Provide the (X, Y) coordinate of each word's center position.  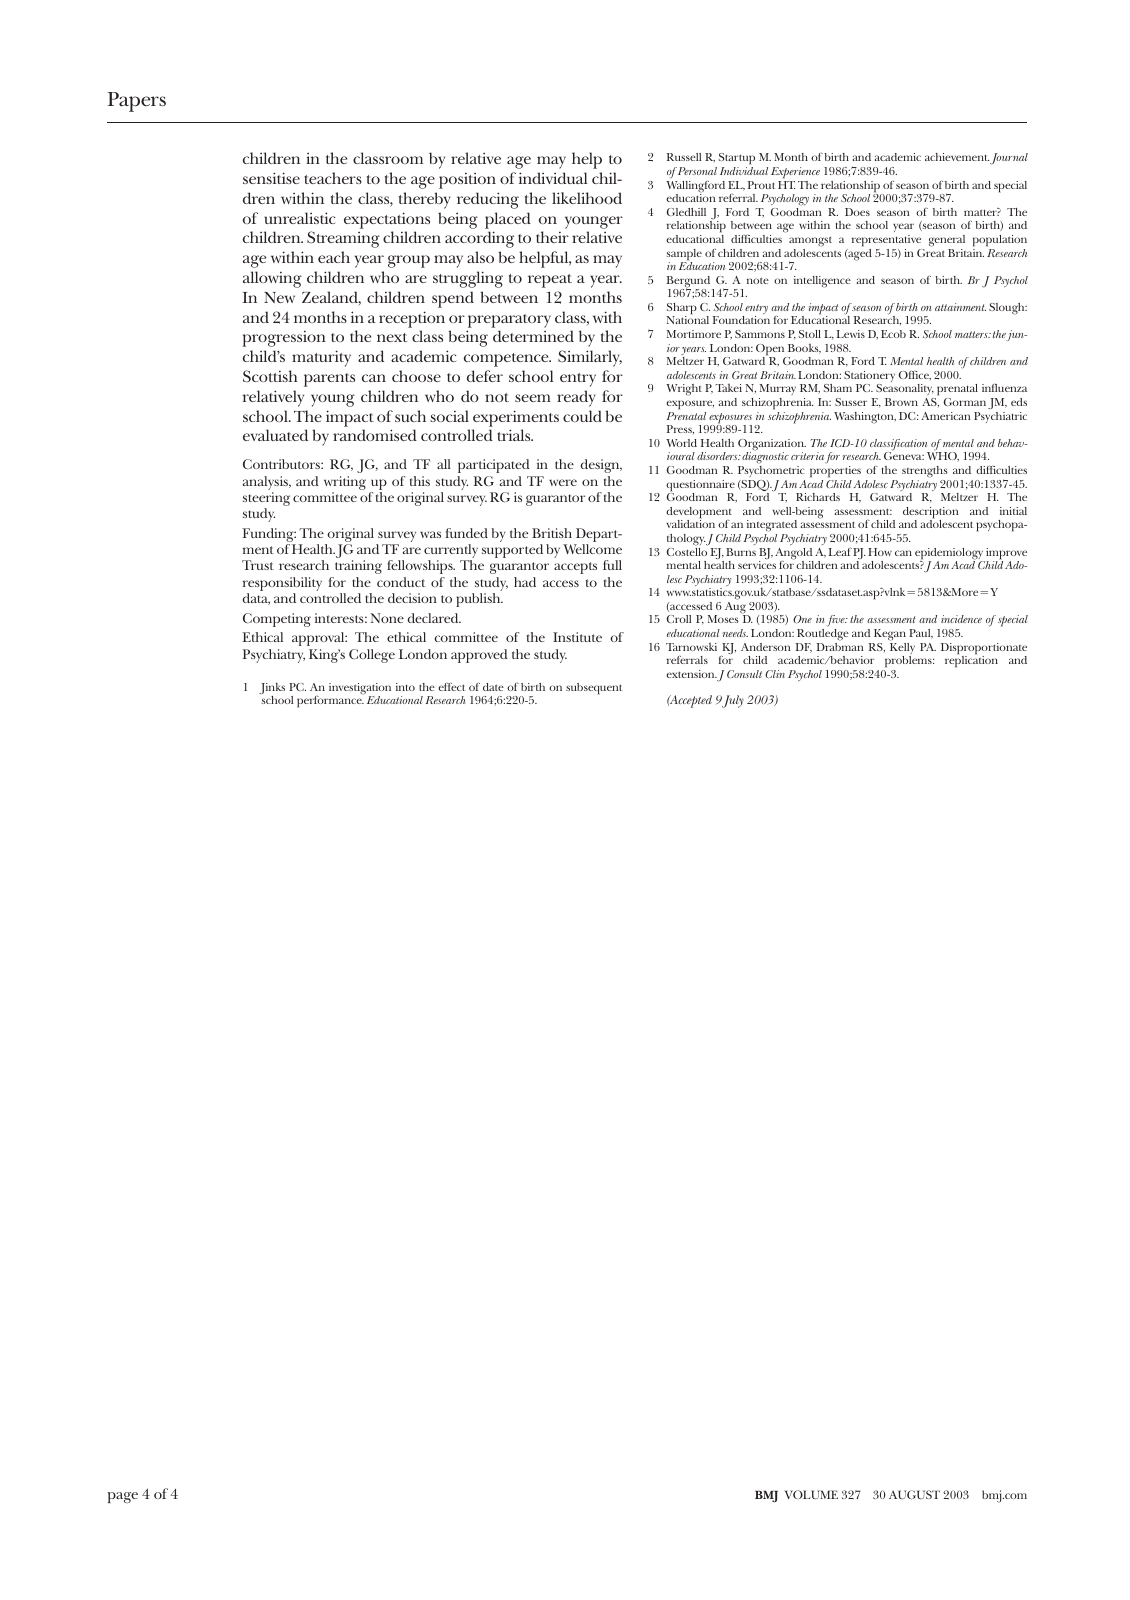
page (122, 1497)
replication (971, 661)
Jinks (272, 689)
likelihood (587, 198)
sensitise (271, 178)
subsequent (594, 689)
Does (857, 212)
